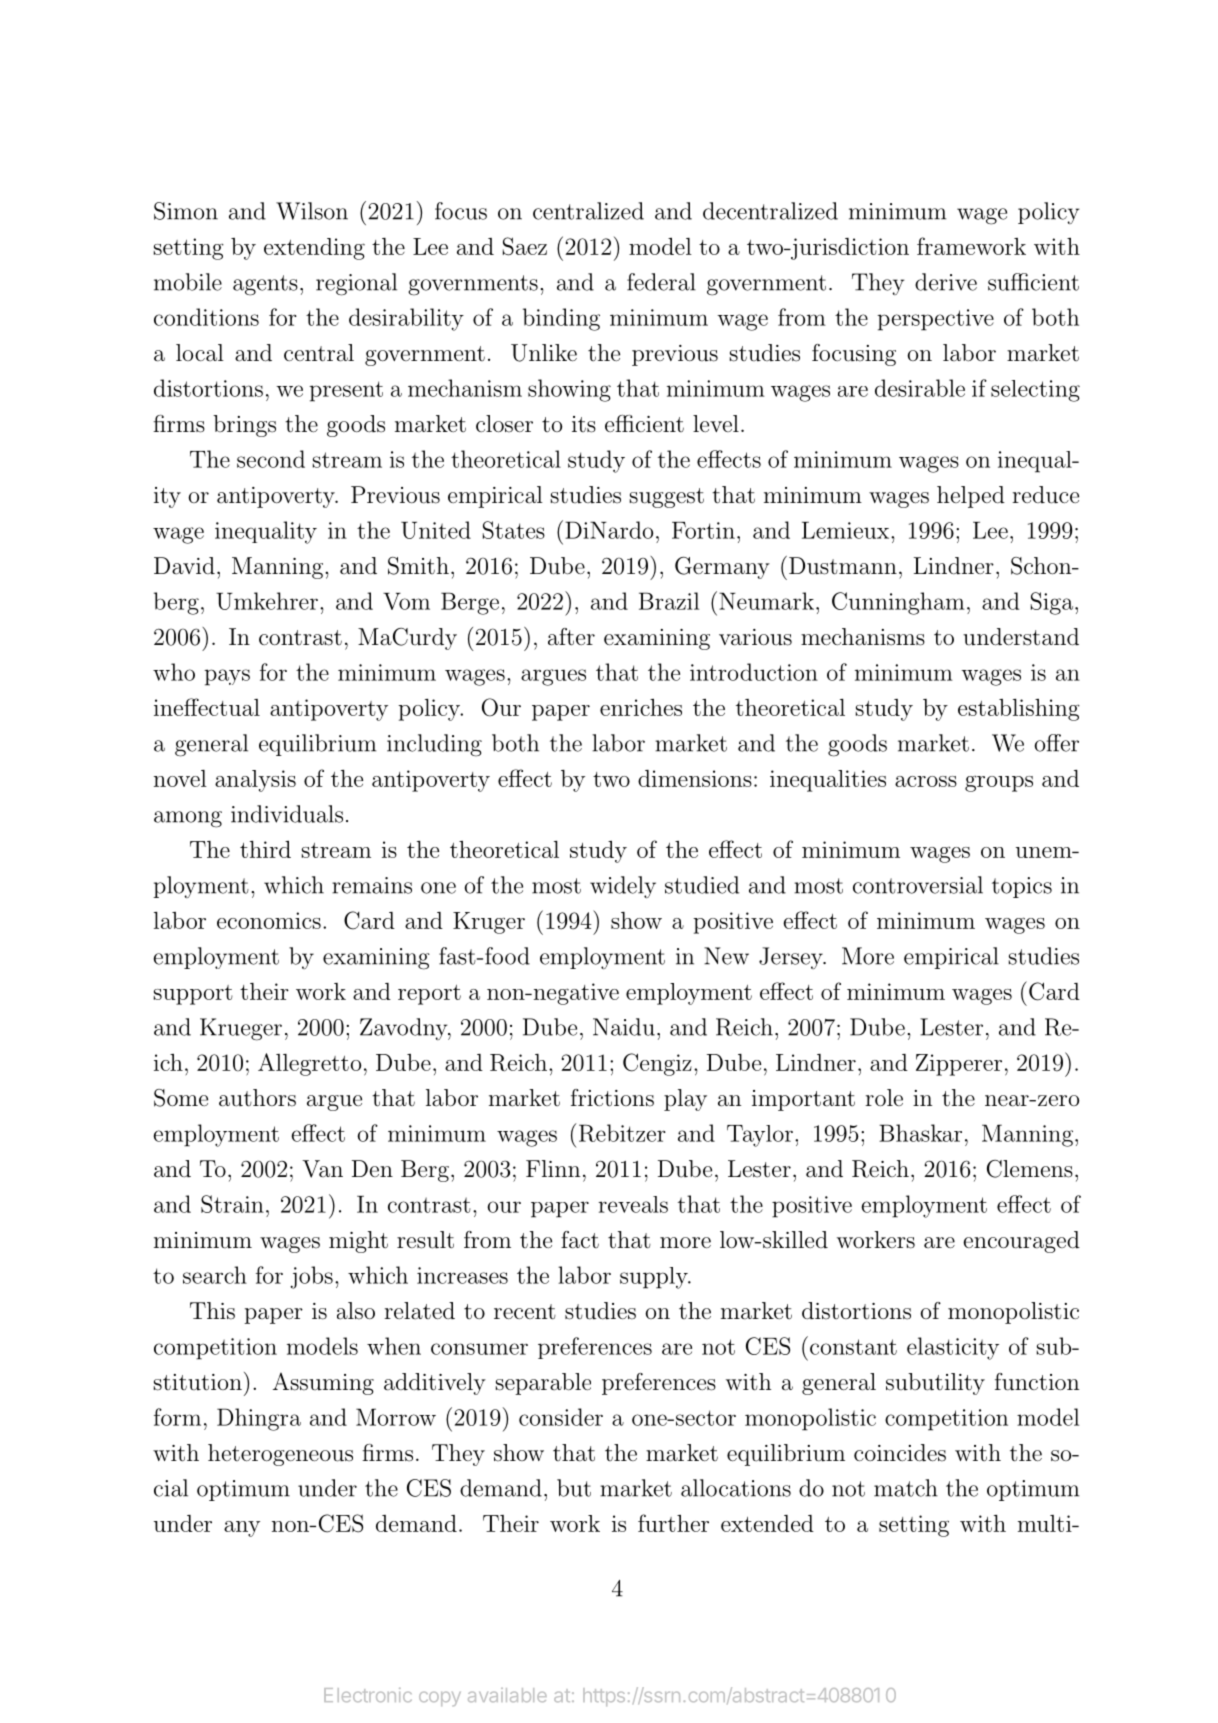 This screenshot has width=1218, height=1723. What do you see at coordinates (926, 781) in the screenshot?
I see `across` at bounding box center [926, 781].
